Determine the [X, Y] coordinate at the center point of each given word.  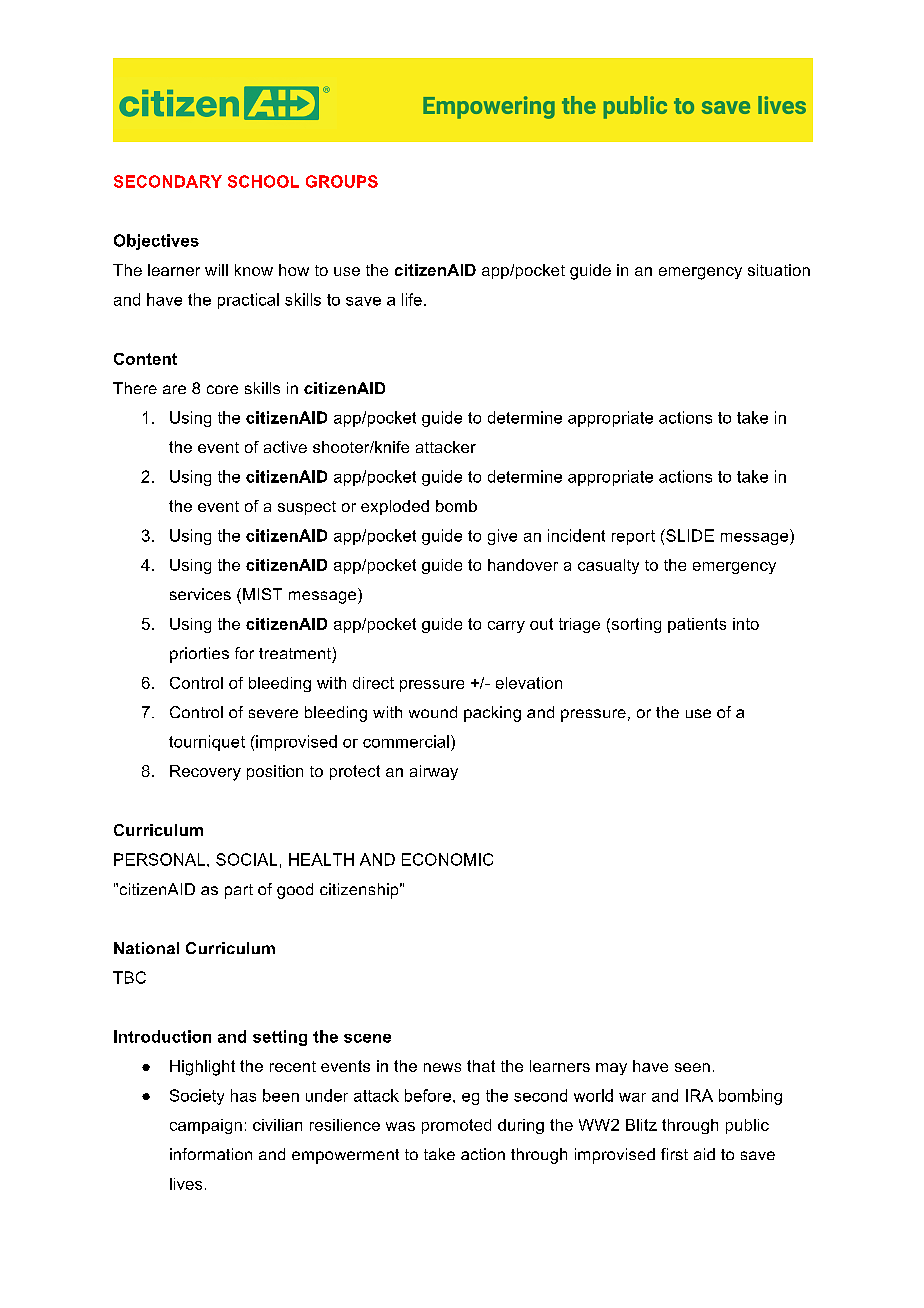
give [502, 537]
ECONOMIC [447, 859]
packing [492, 714]
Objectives [156, 242]
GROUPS [342, 181]
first [674, 1154]
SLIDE [689, 535]
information [211, 1154]
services [200, 594]
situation [779, 270]
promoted [456, 1126]
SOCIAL [246, 859]
